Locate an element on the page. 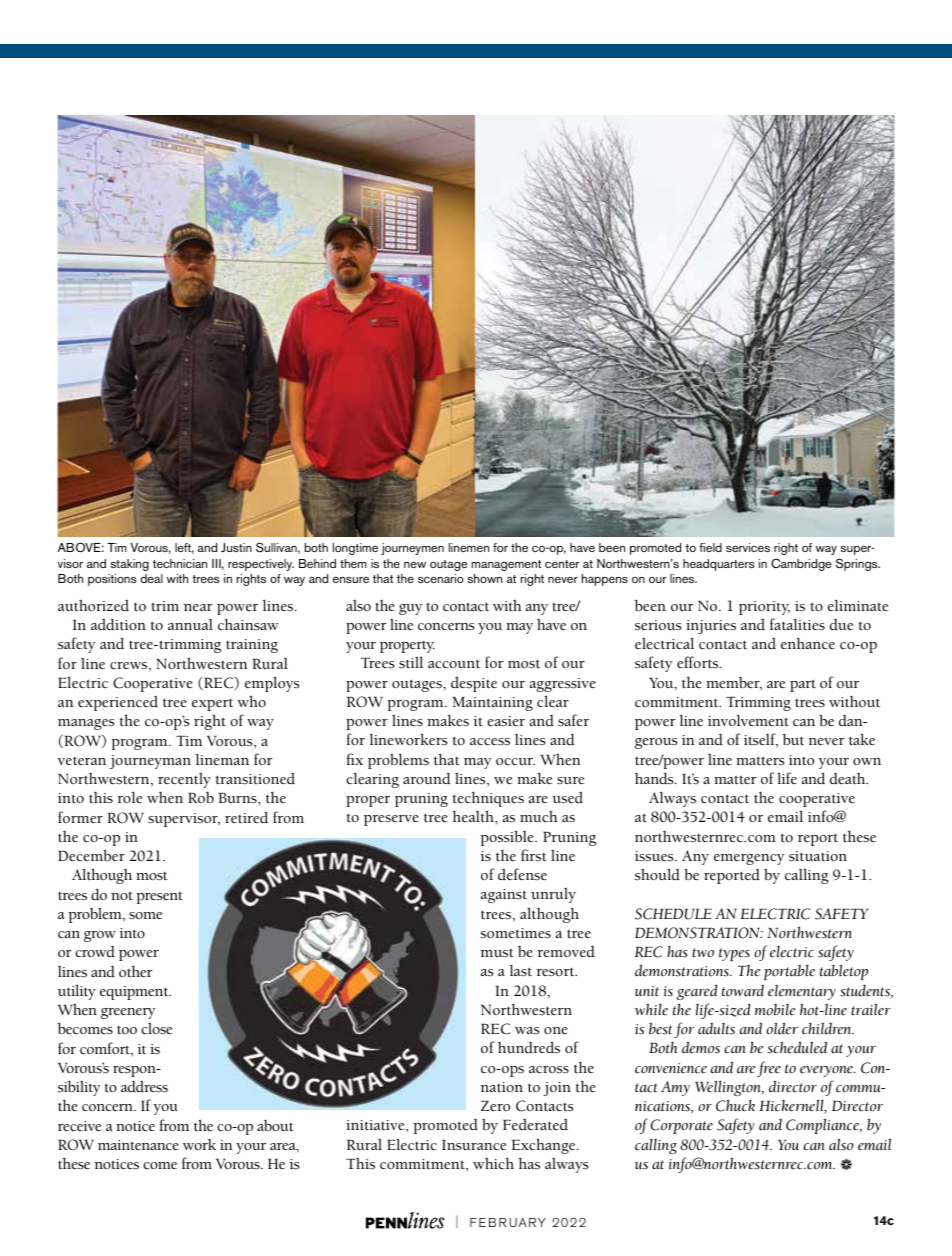  emergency is located at coordinates (749, 859).
